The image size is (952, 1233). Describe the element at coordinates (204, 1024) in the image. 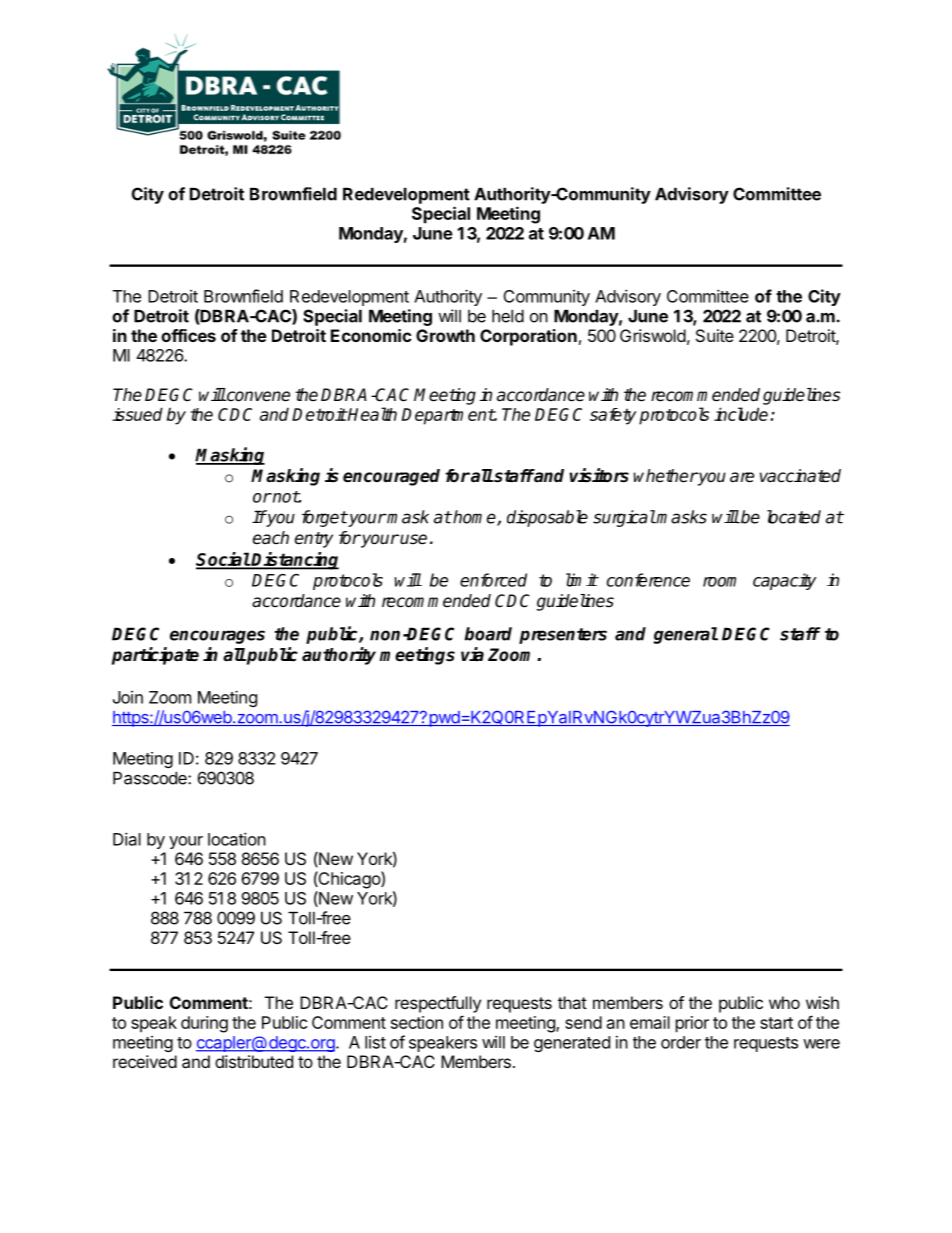

I see `during` at that location.
